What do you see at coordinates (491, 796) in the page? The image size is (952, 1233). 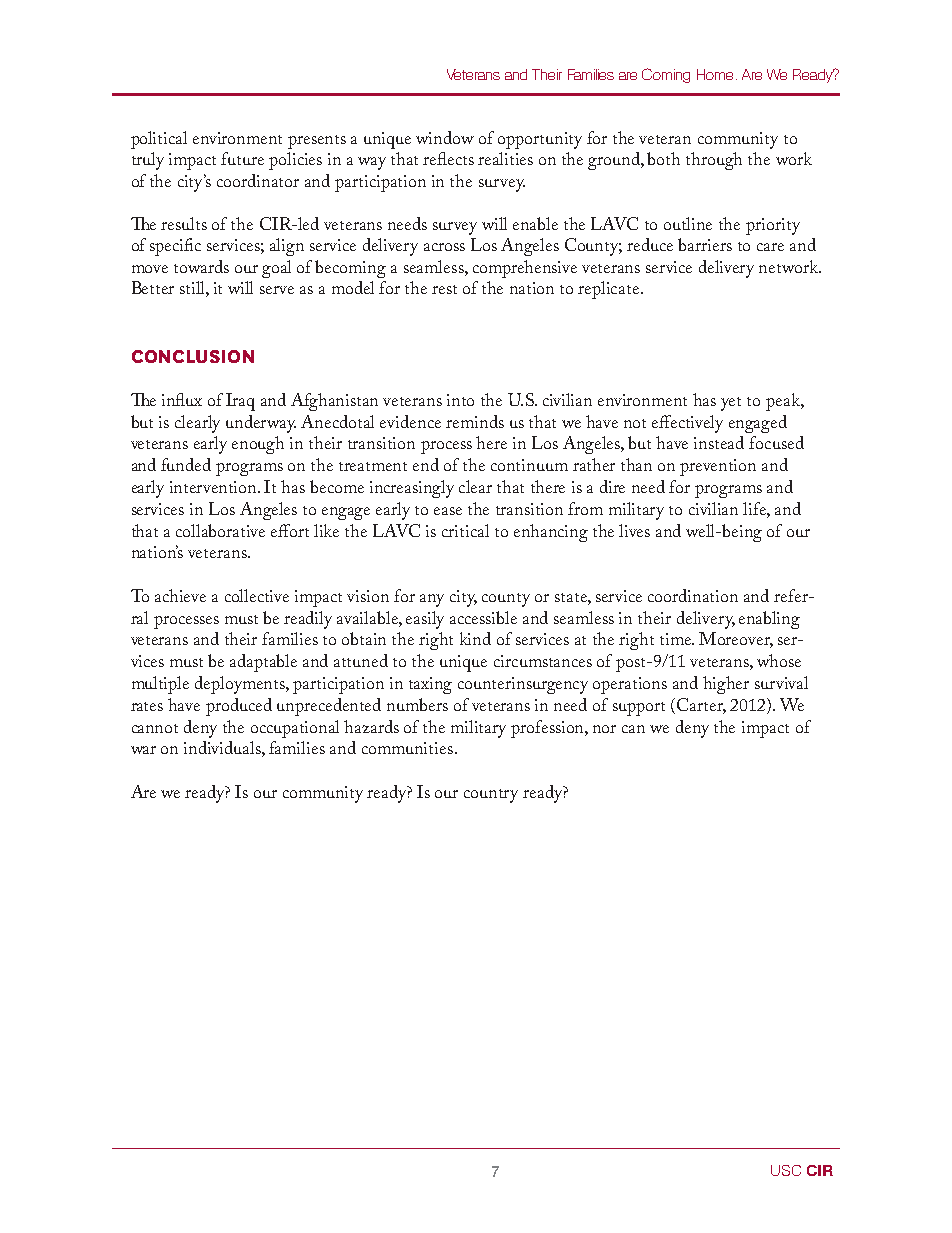 I see `country` at bounding box center [491, 796].
